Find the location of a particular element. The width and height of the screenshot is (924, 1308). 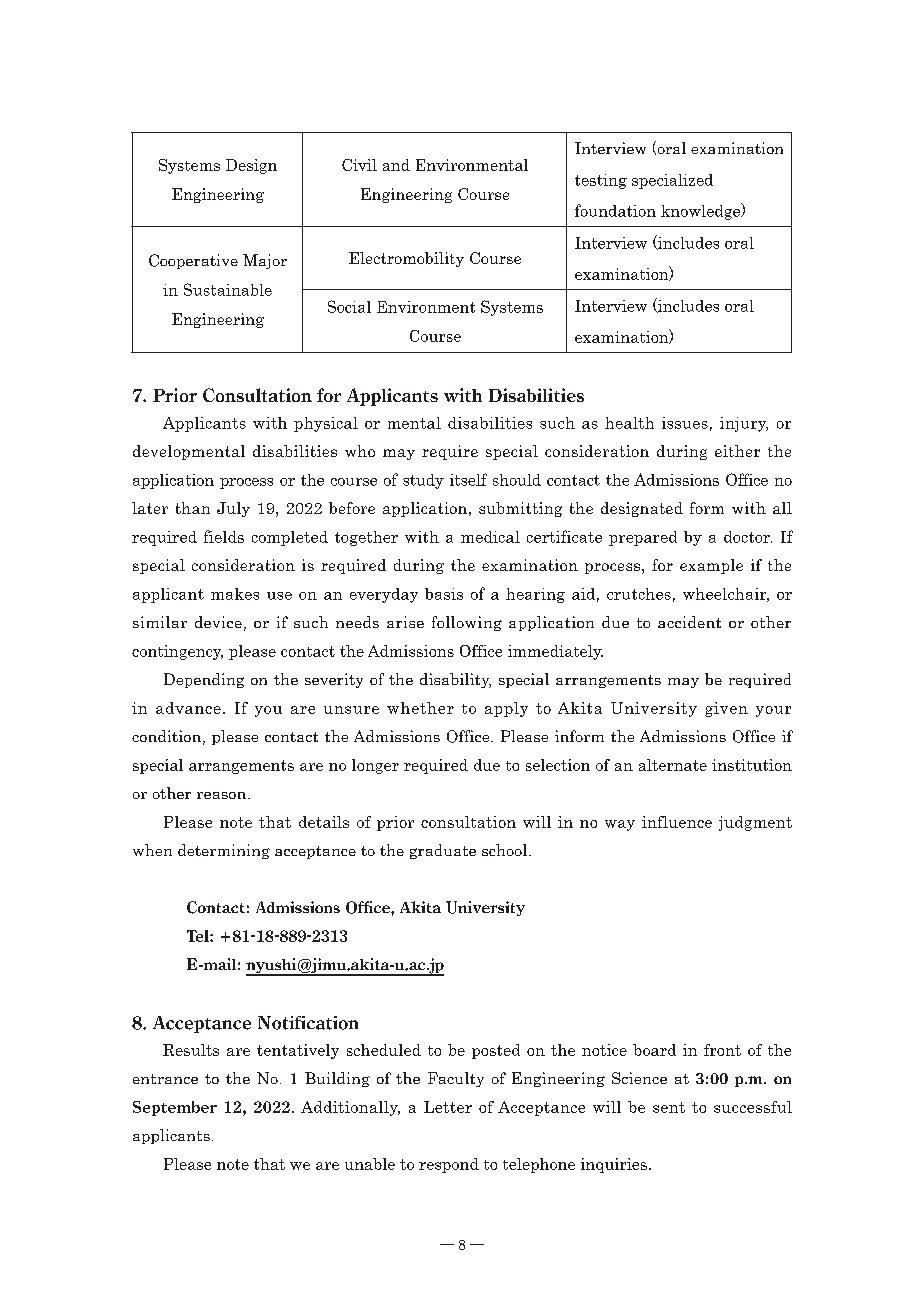

Cooperative is located at coordinates (193, 261).
